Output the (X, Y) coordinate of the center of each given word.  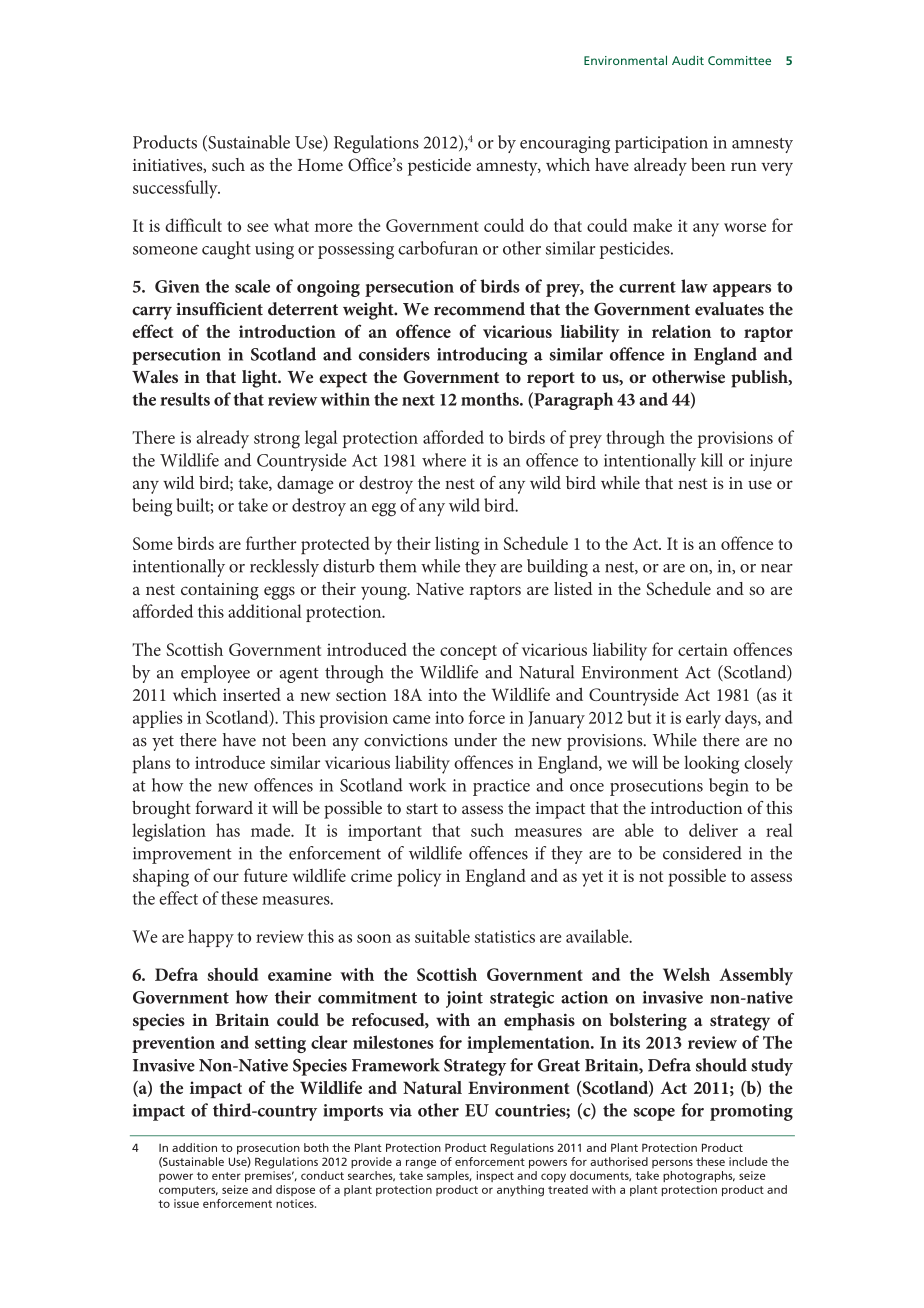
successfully (176, 189)
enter (226, 1176)
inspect (495, 1176)
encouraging (565, 144)
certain (703, 649)
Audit (688, 60)
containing (220, 591)
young (385, 593)
